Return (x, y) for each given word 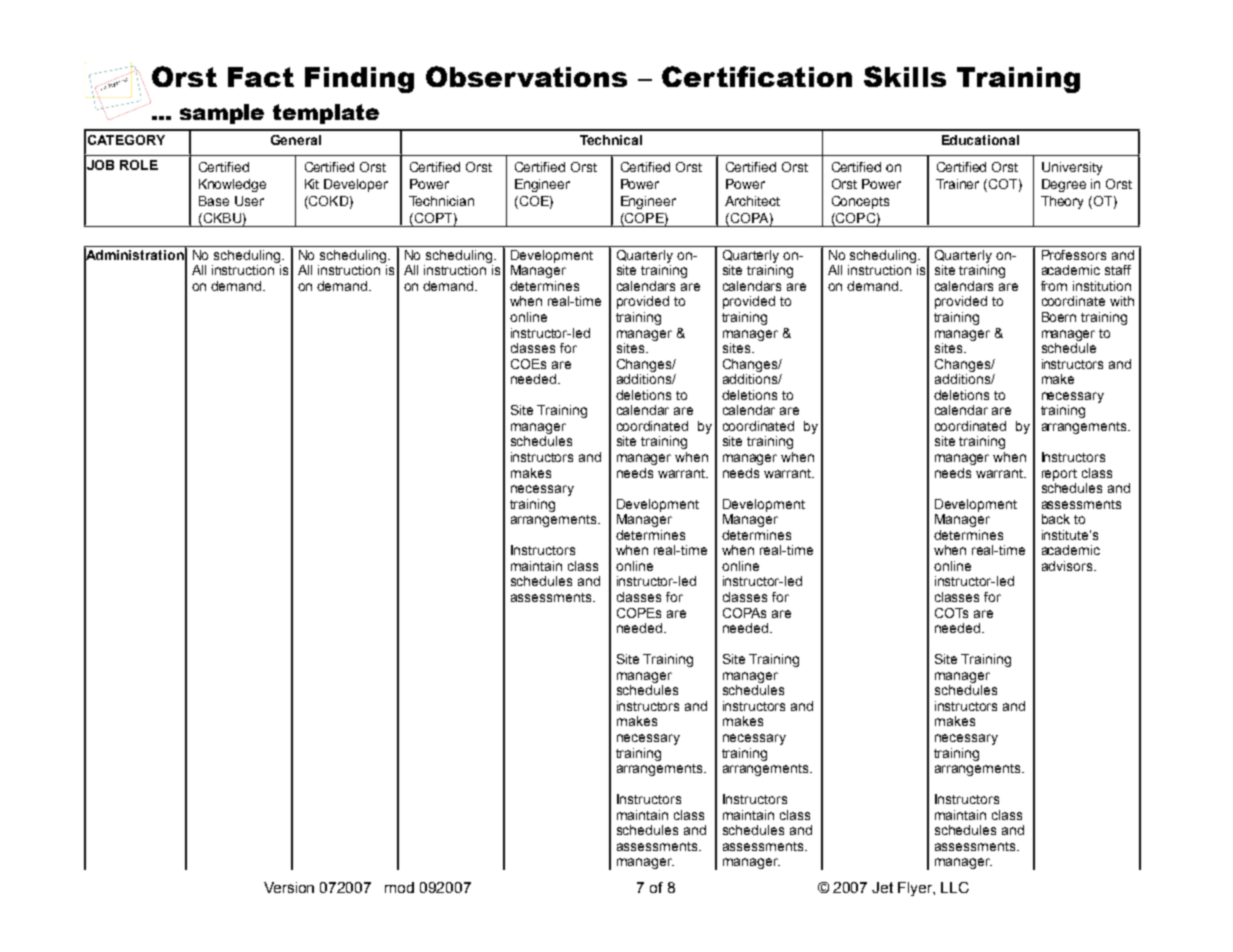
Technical (611, 140)
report (1059, 475)
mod (399, 887)
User (249, 201)
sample (222, 114)
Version (289, 887)
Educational (980, 140)
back (1056, 519)
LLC (955, 887)
